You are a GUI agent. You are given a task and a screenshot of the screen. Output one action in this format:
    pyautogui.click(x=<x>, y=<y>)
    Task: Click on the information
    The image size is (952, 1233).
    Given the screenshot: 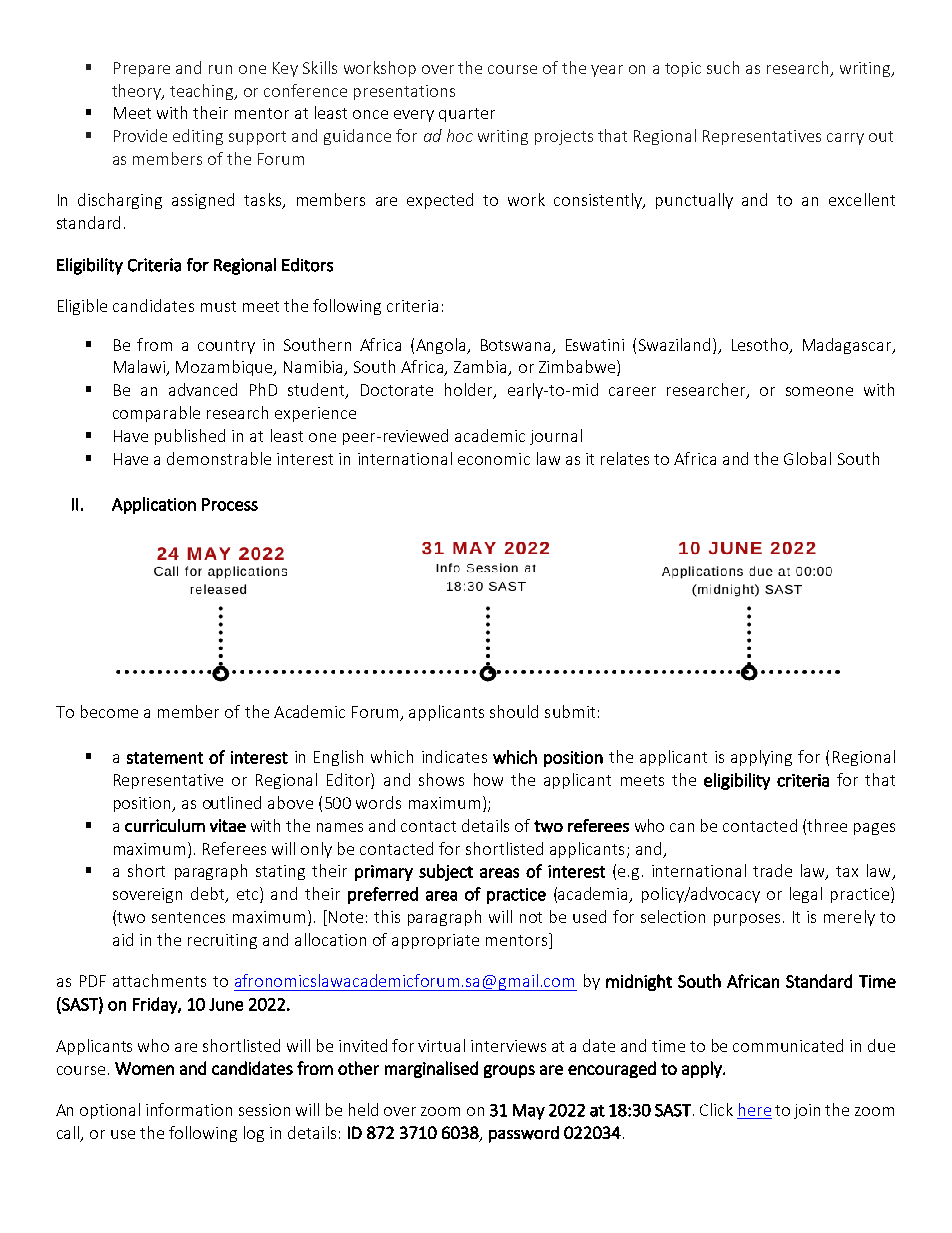 What is the action you would take?
    pyautogui.click(x=189, y=1109)
